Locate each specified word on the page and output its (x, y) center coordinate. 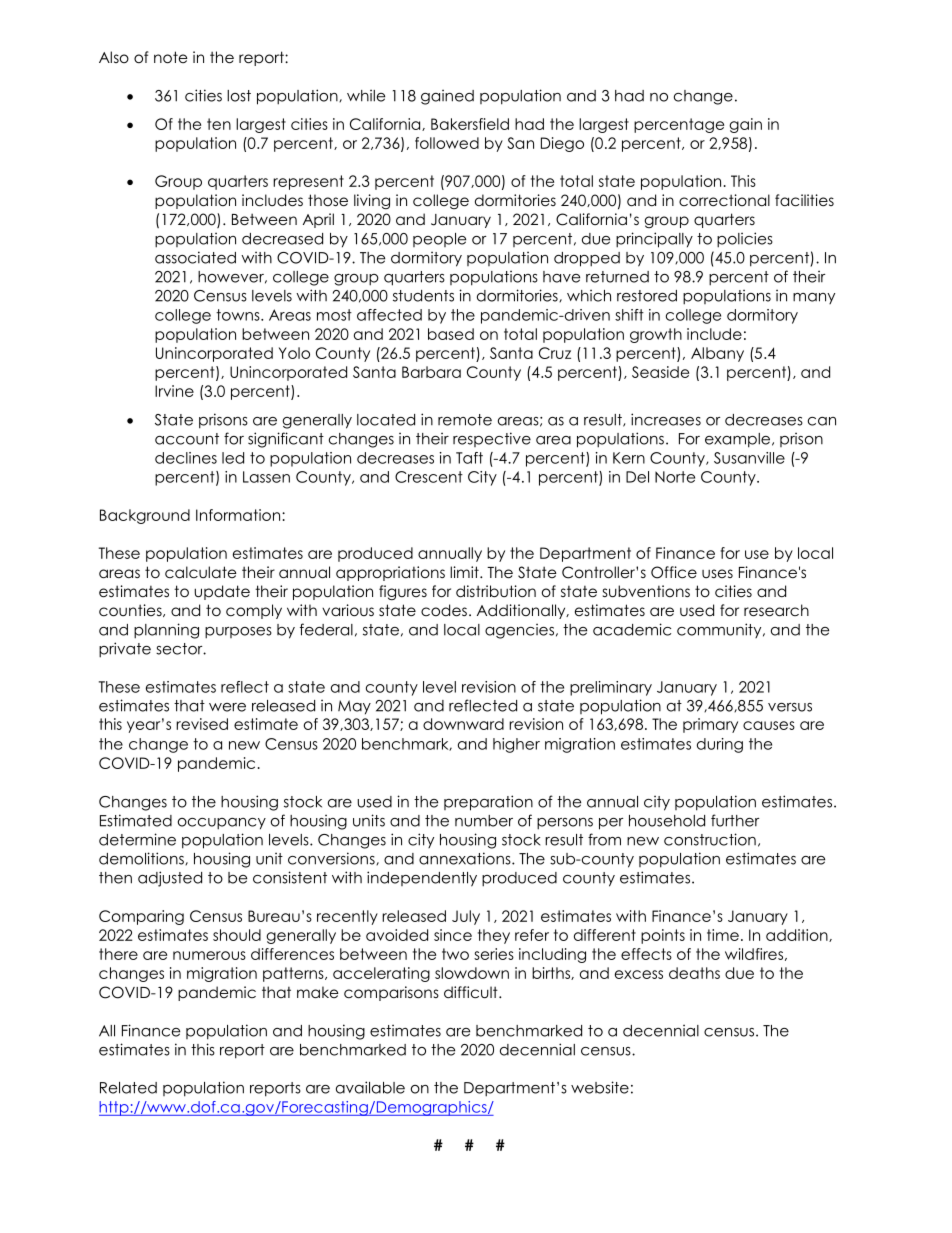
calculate (201, 572)
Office (674, 572)
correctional (724, 200)
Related (128, 1088)
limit (465, 572)
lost (239, 96)
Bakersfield (470, 124)
